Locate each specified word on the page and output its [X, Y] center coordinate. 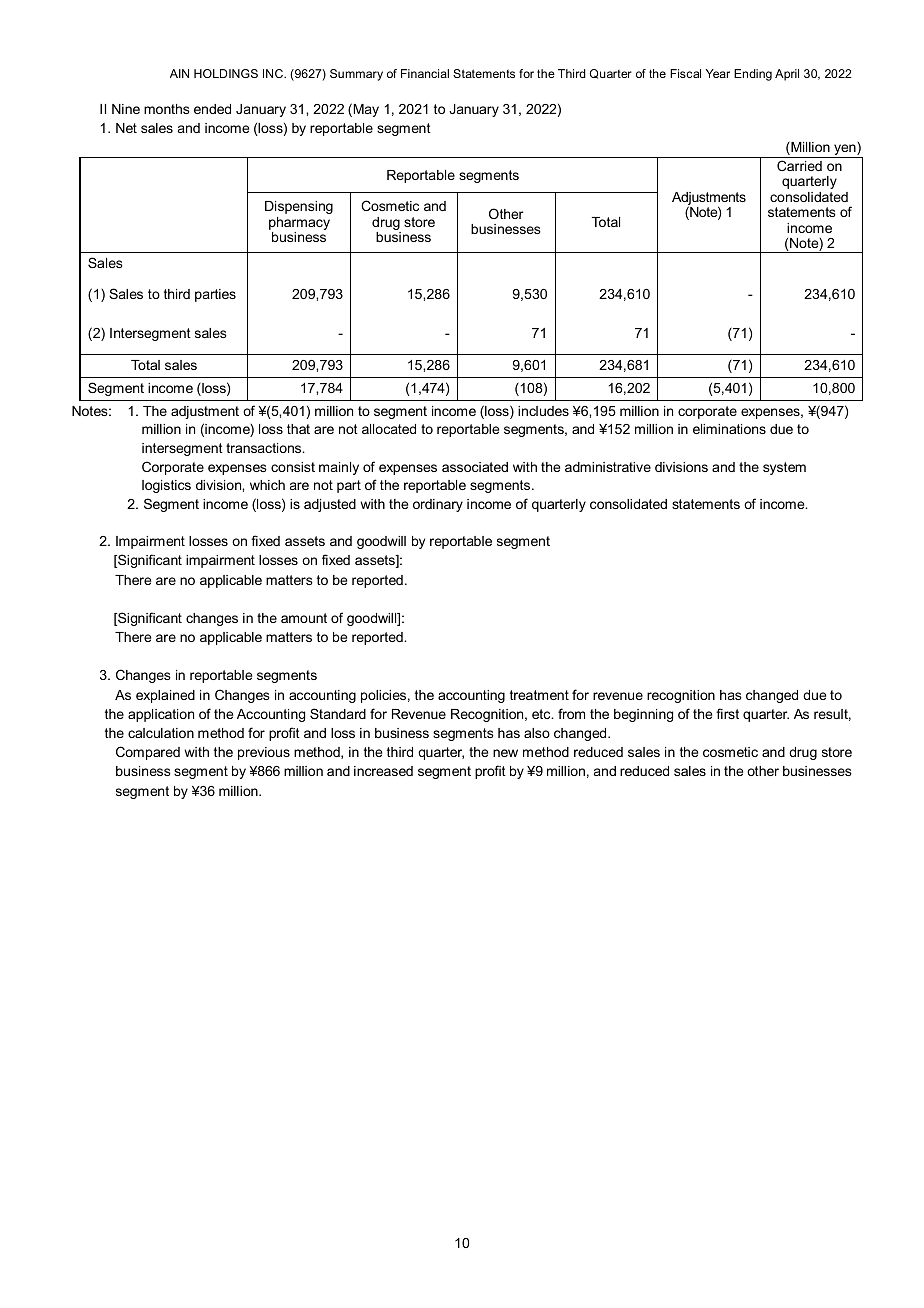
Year [718, 73]
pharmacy [299, 223]
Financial [425, 73]
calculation [161, 733]
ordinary [438, 505]
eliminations [729, 429]
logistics [166, 486]
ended [212, 109]
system [784, 468]
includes [543, 411]
